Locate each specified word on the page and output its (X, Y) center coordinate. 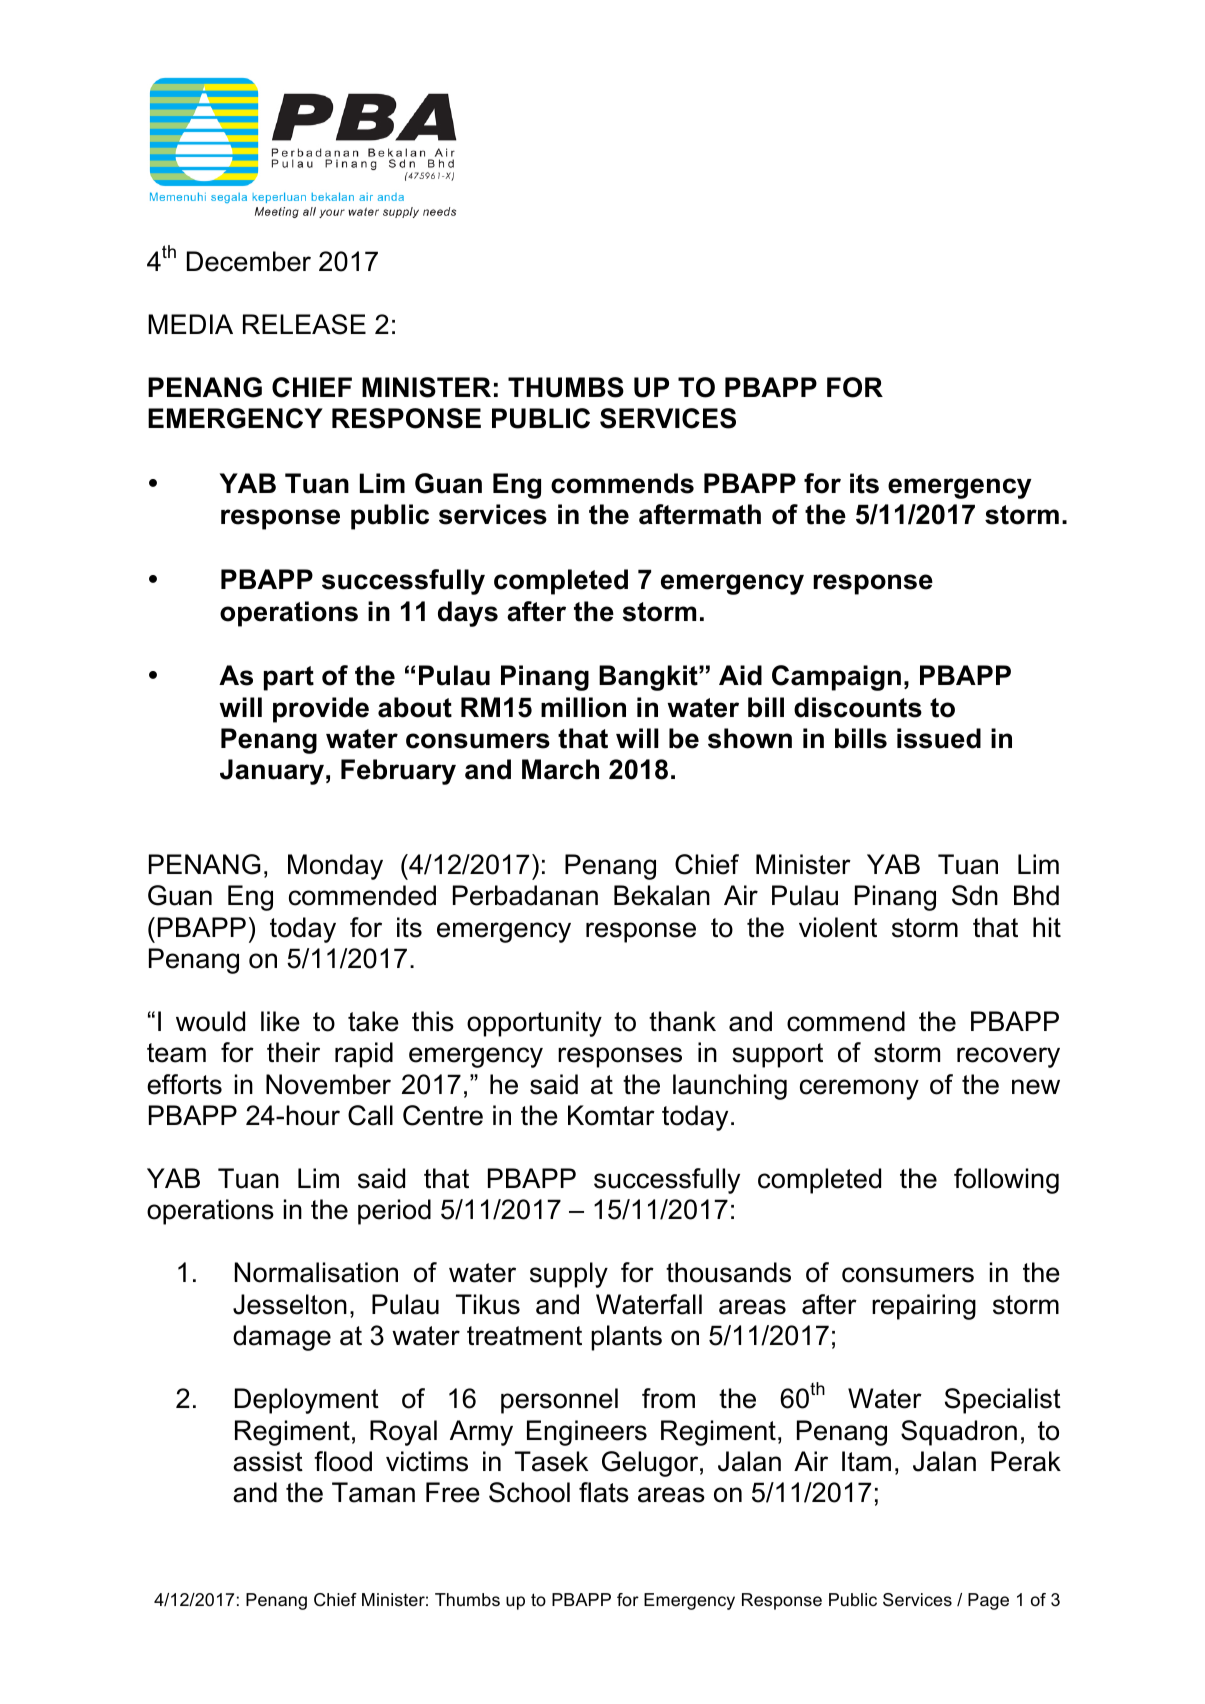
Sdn (975, 895)
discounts (858, 707)
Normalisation (316, 1272)
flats (604, 1492)
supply (569, 1275)
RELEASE (304, 324)
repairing (924, 1307)
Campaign (836, 678)
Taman (373, 1492)
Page (988, 1601)
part (289, 678)
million (583, 707)
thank (682, 1021)
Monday (335, 867)
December (249, 261)
